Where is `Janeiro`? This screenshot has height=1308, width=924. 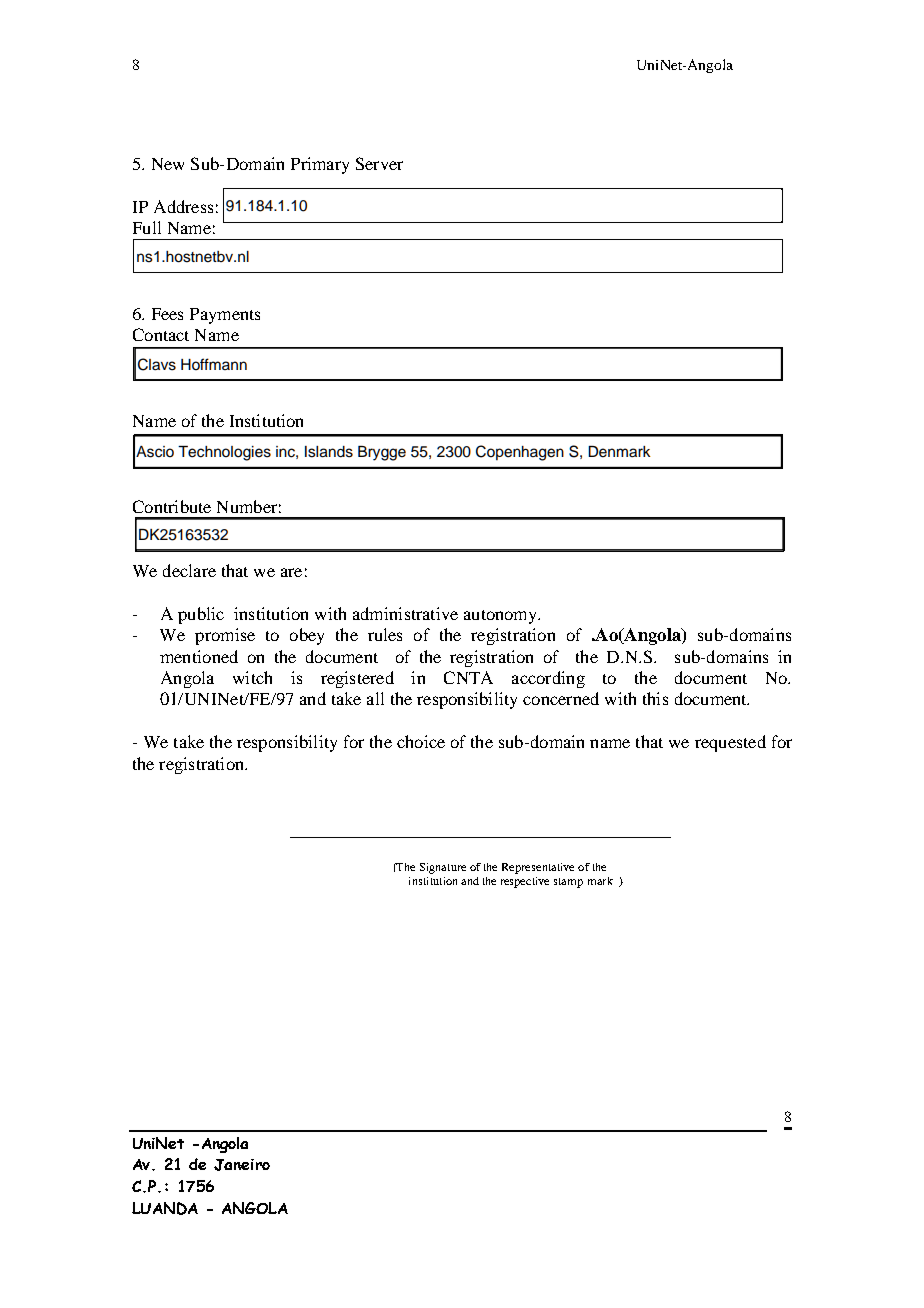 Janeiro is located at coordinates (242, 1165).
